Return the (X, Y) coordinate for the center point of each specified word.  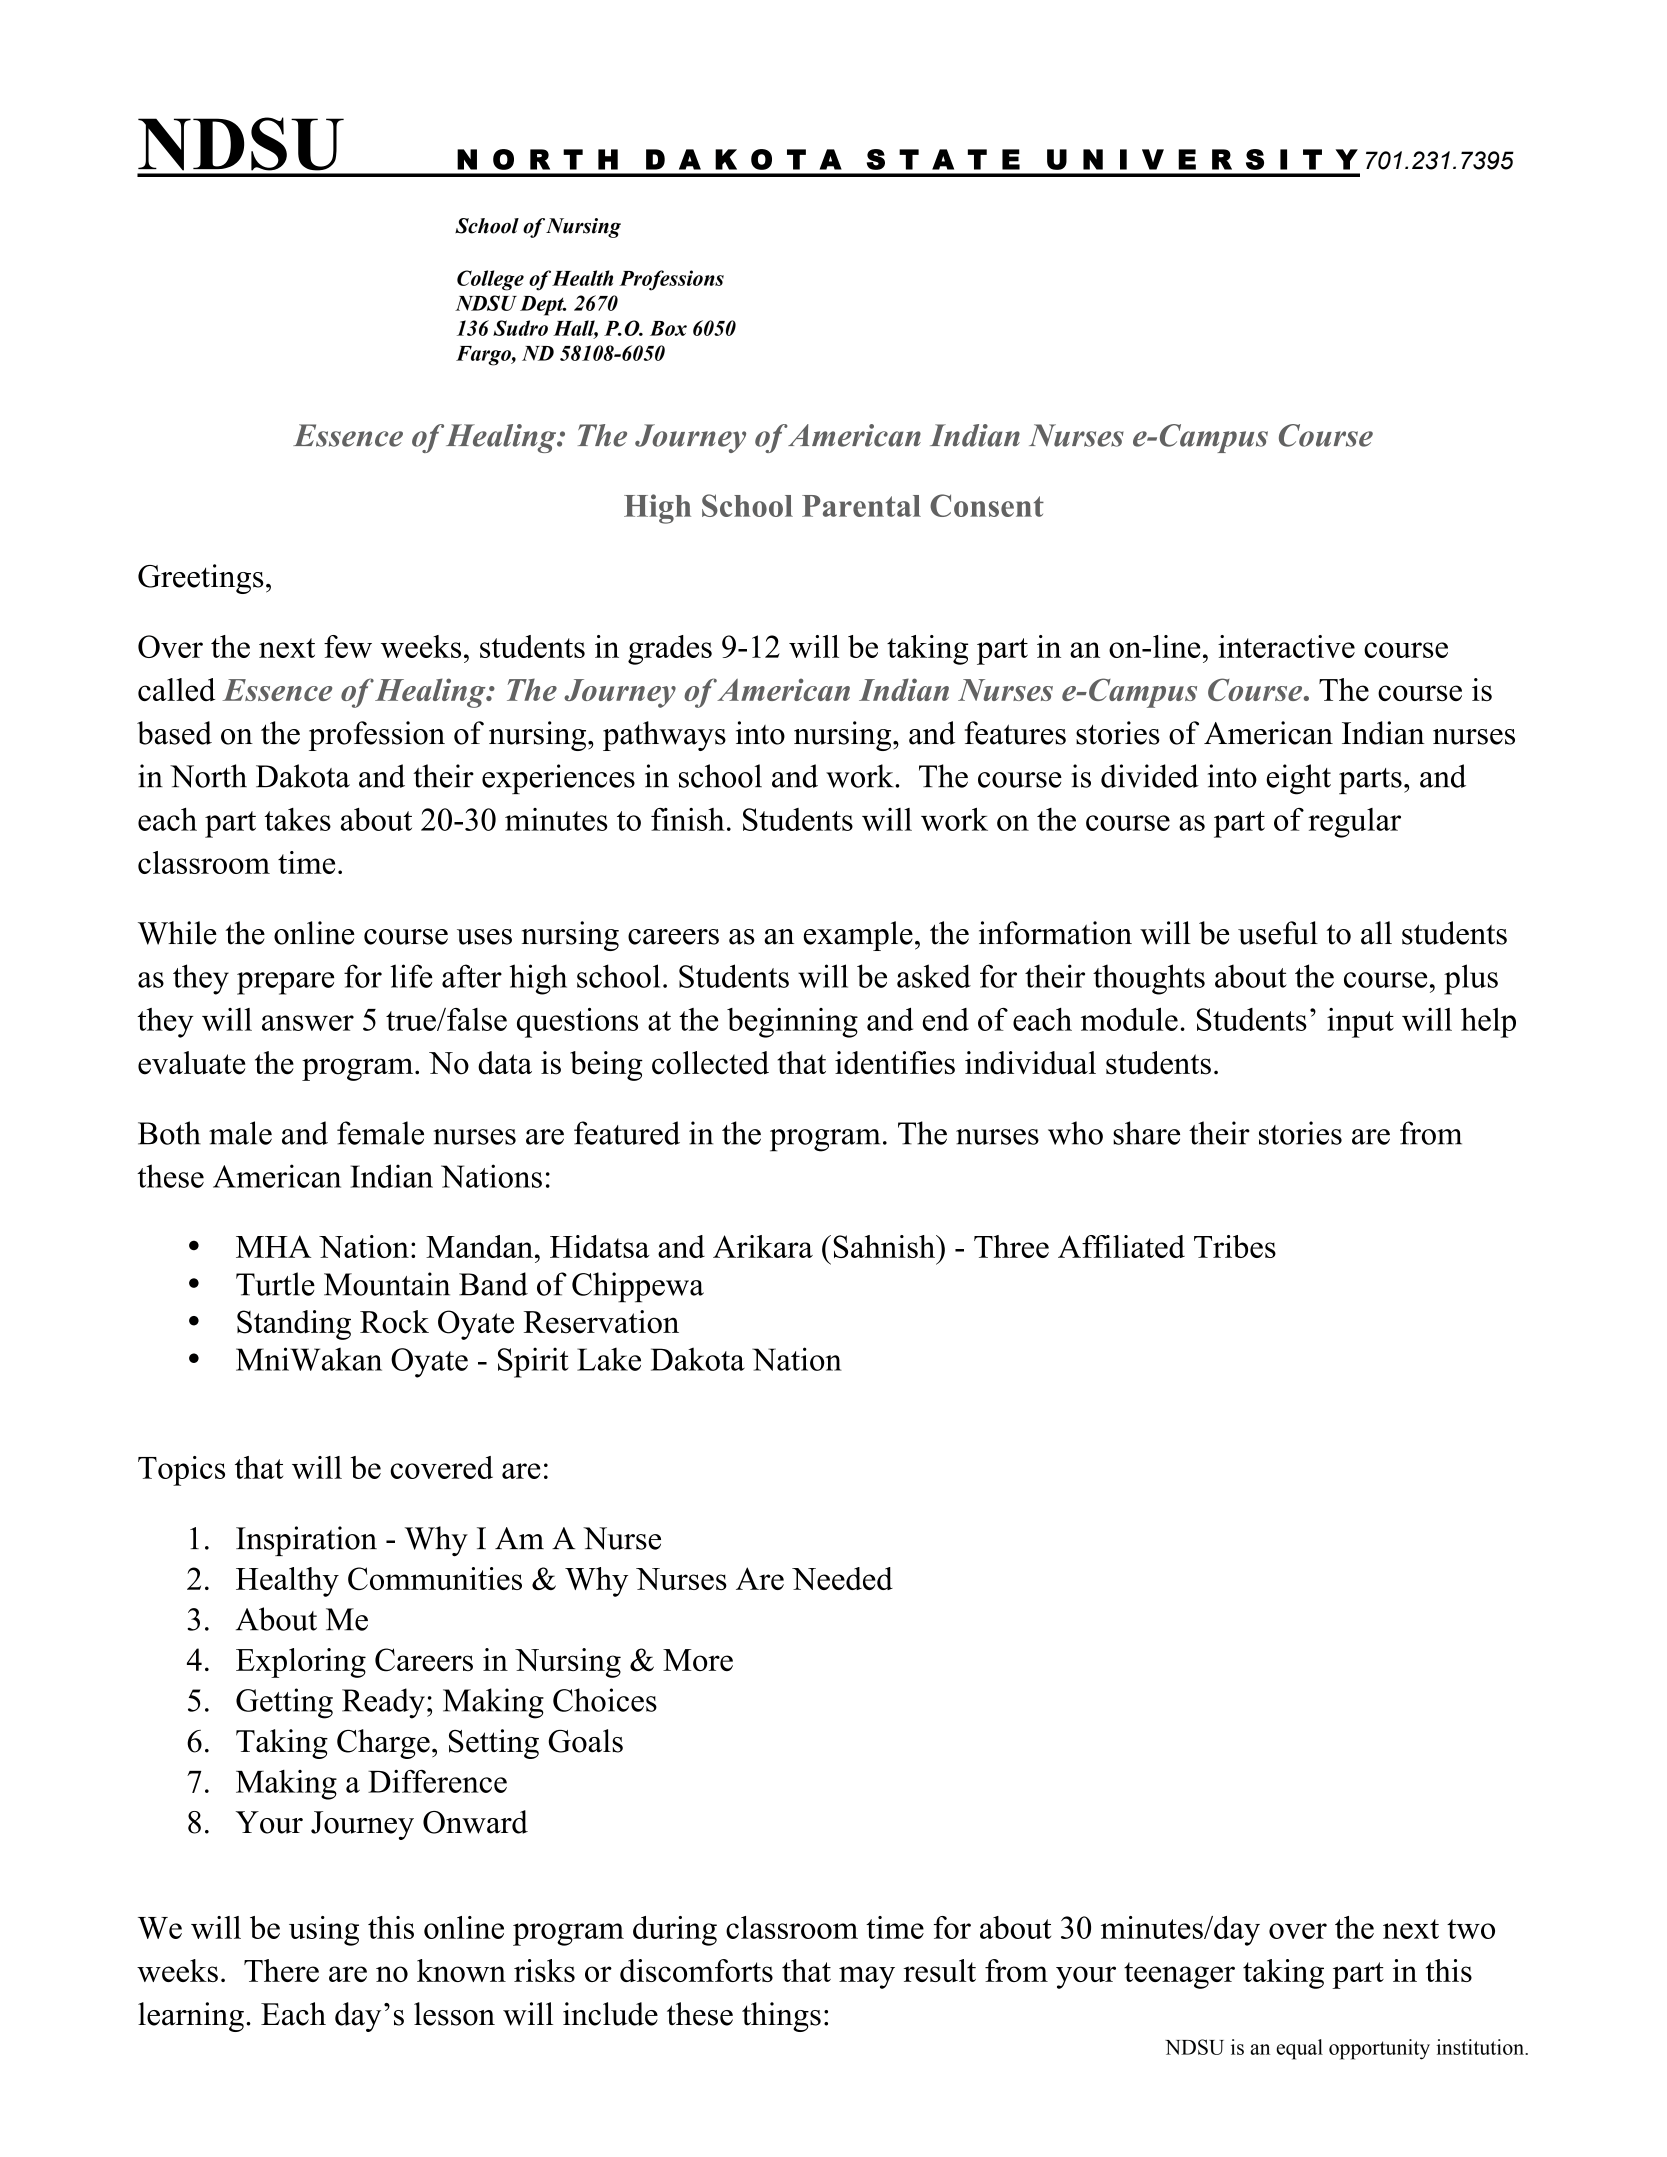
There (281, 1970)
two (1471, 1929)
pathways (664, 736)
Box (668, 328)
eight (1299, 779)
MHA (273, 1246)
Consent (987, 505)
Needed (842, 1578)
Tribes (1235, 1246)
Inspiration (306, 1541)
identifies (895, 1063)
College (490, 280)
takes (297, 819)
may (867, 1977)
